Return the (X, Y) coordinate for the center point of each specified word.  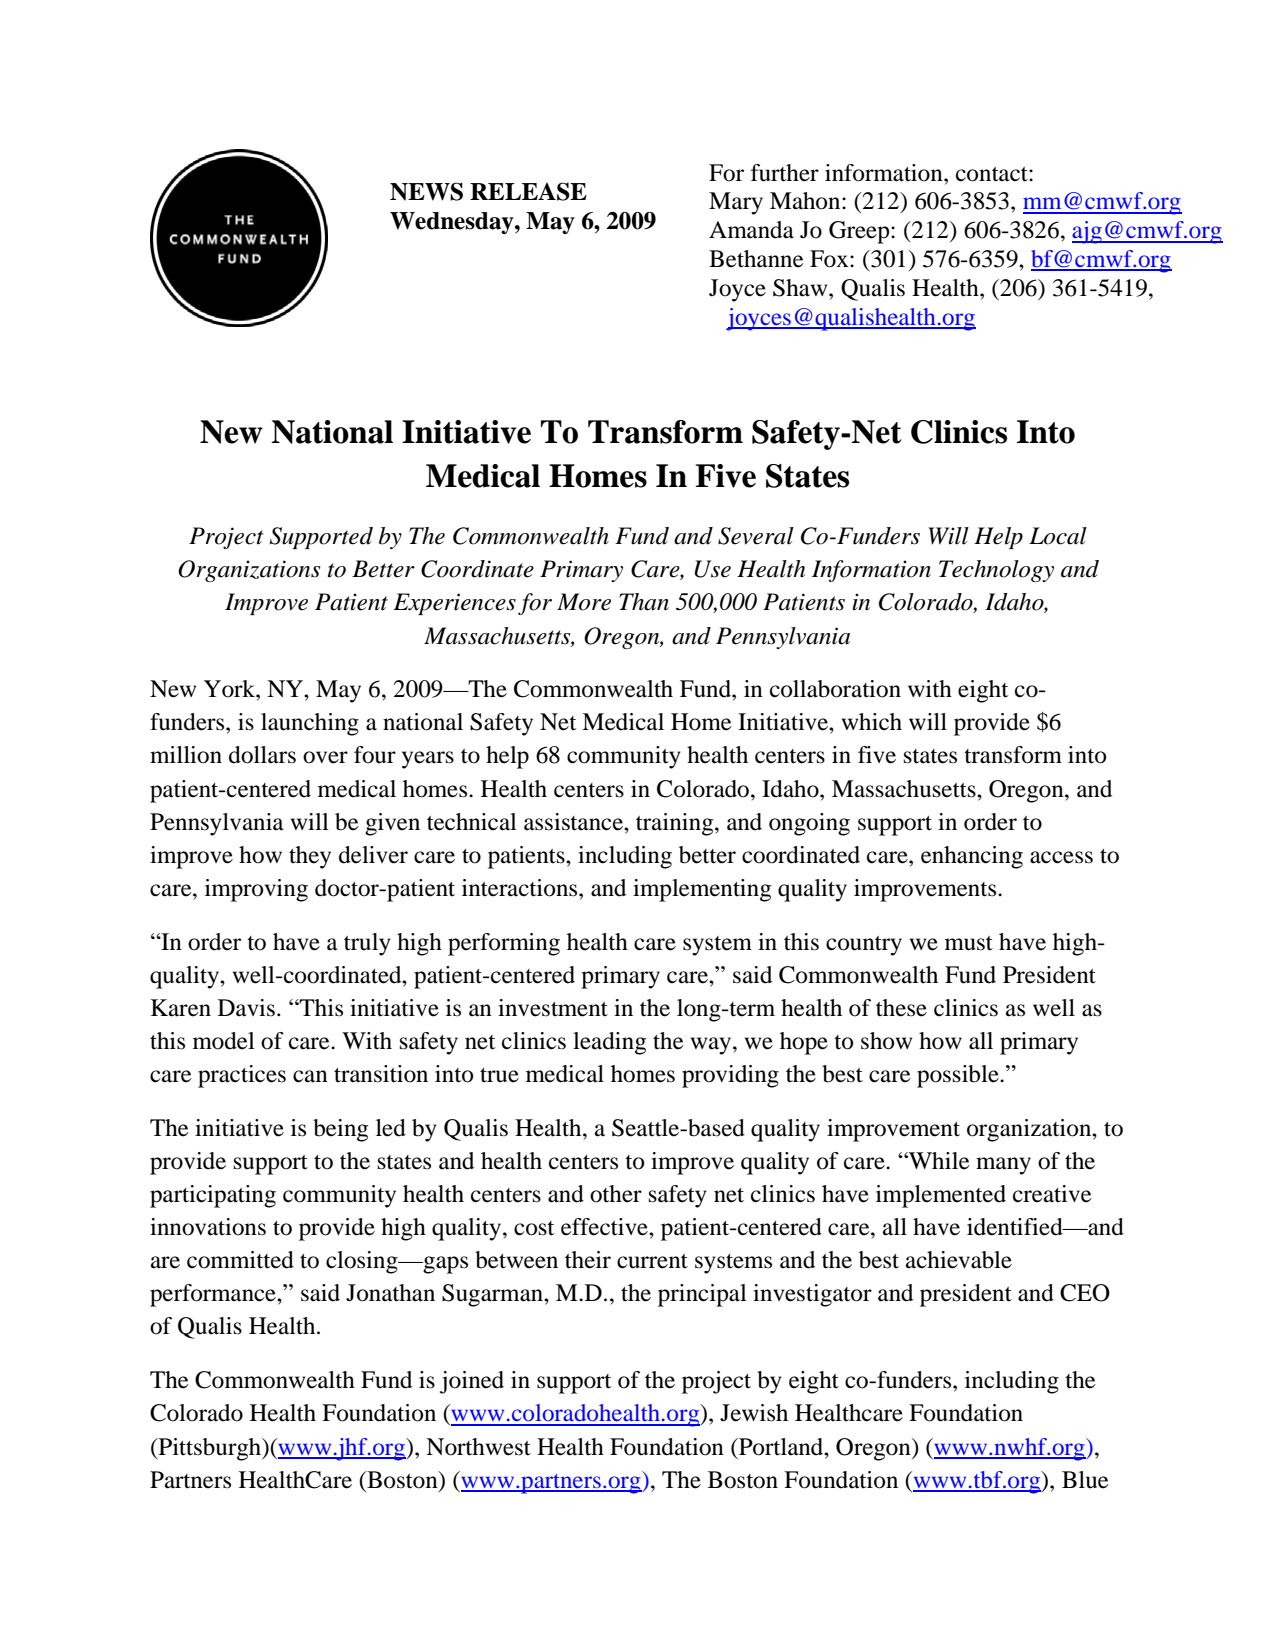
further (785, 173)
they (310, 857)
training (676, 824)
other (616, 1194)
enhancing (972, 857)
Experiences (454, 604)
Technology (996, 571)
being (340, 1130)
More (584, 602)
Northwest (478, 1447)
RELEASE (528, 191)
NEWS (426, 191)
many (1003, 1166)
